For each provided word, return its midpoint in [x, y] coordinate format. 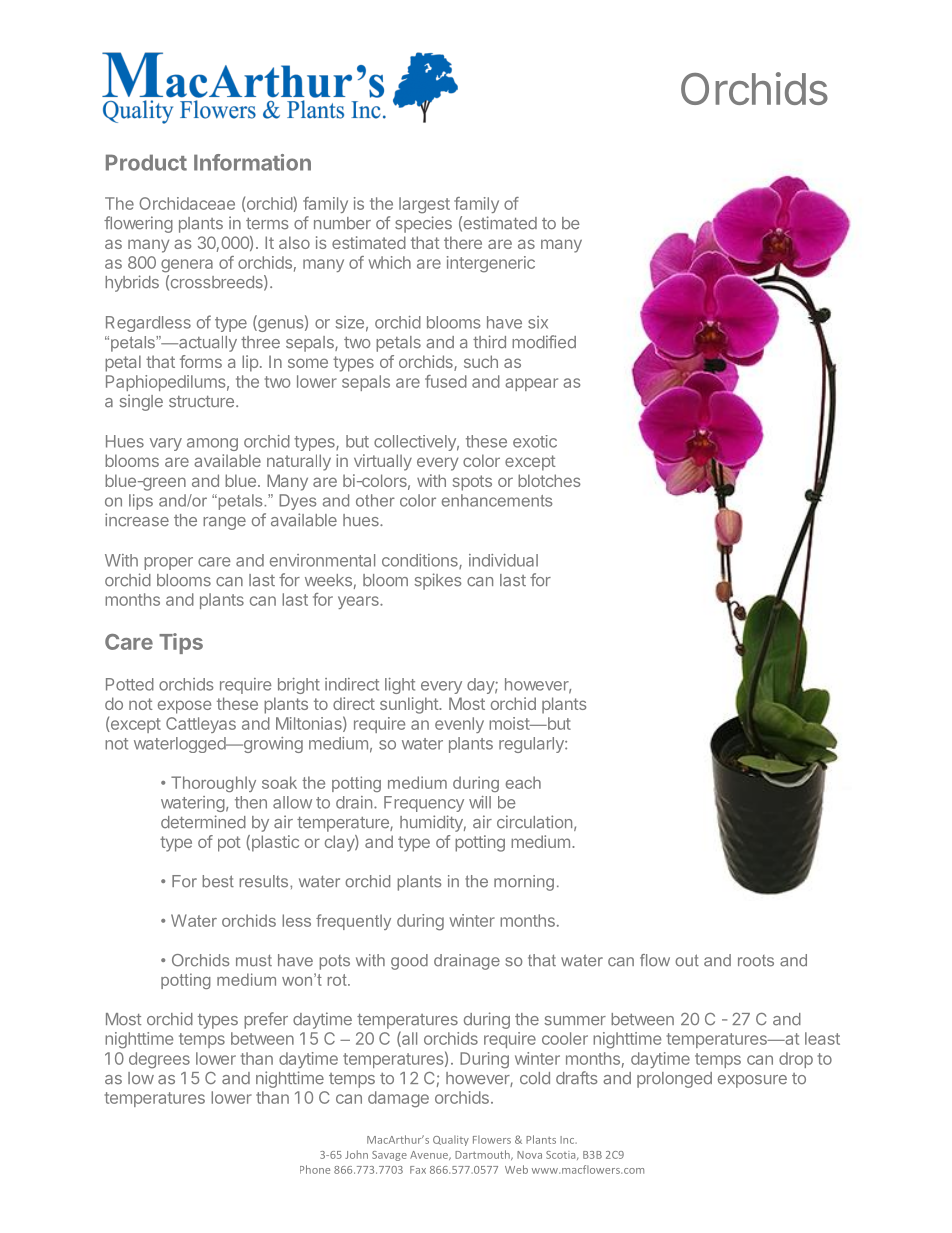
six [538, 322]
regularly [532, 745]
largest [424, 205]
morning [524, 883]
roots [756, 961]
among [212, 444]
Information [252, 162]
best [218, 881]
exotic [535, 441]
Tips [181, 643]
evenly [459, 725]
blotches [549, 480]
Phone [315, 1169]
